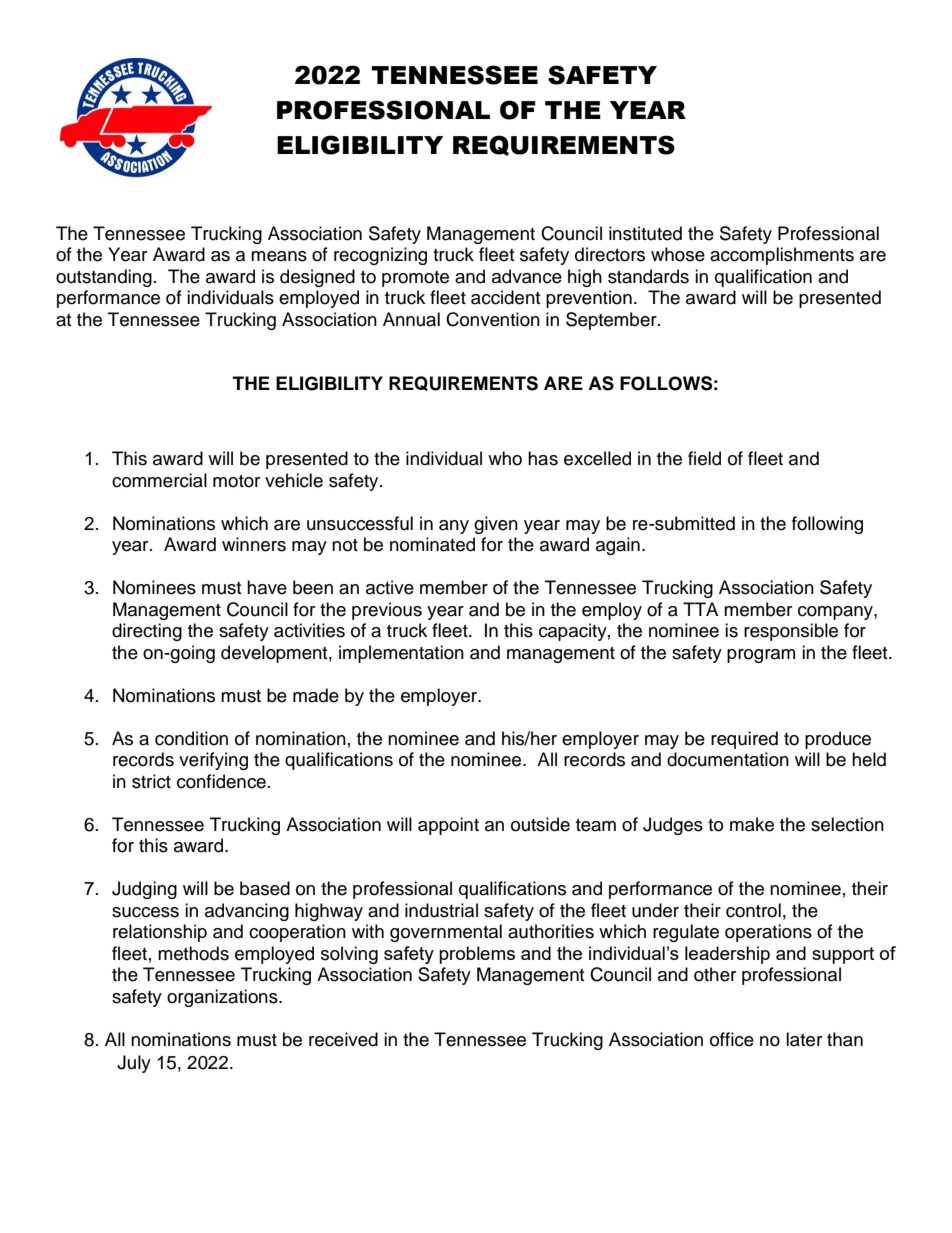  What do you see at coordinates (279, 256) in the screenshot?
I see `means` at bounding box center [279, 256].
